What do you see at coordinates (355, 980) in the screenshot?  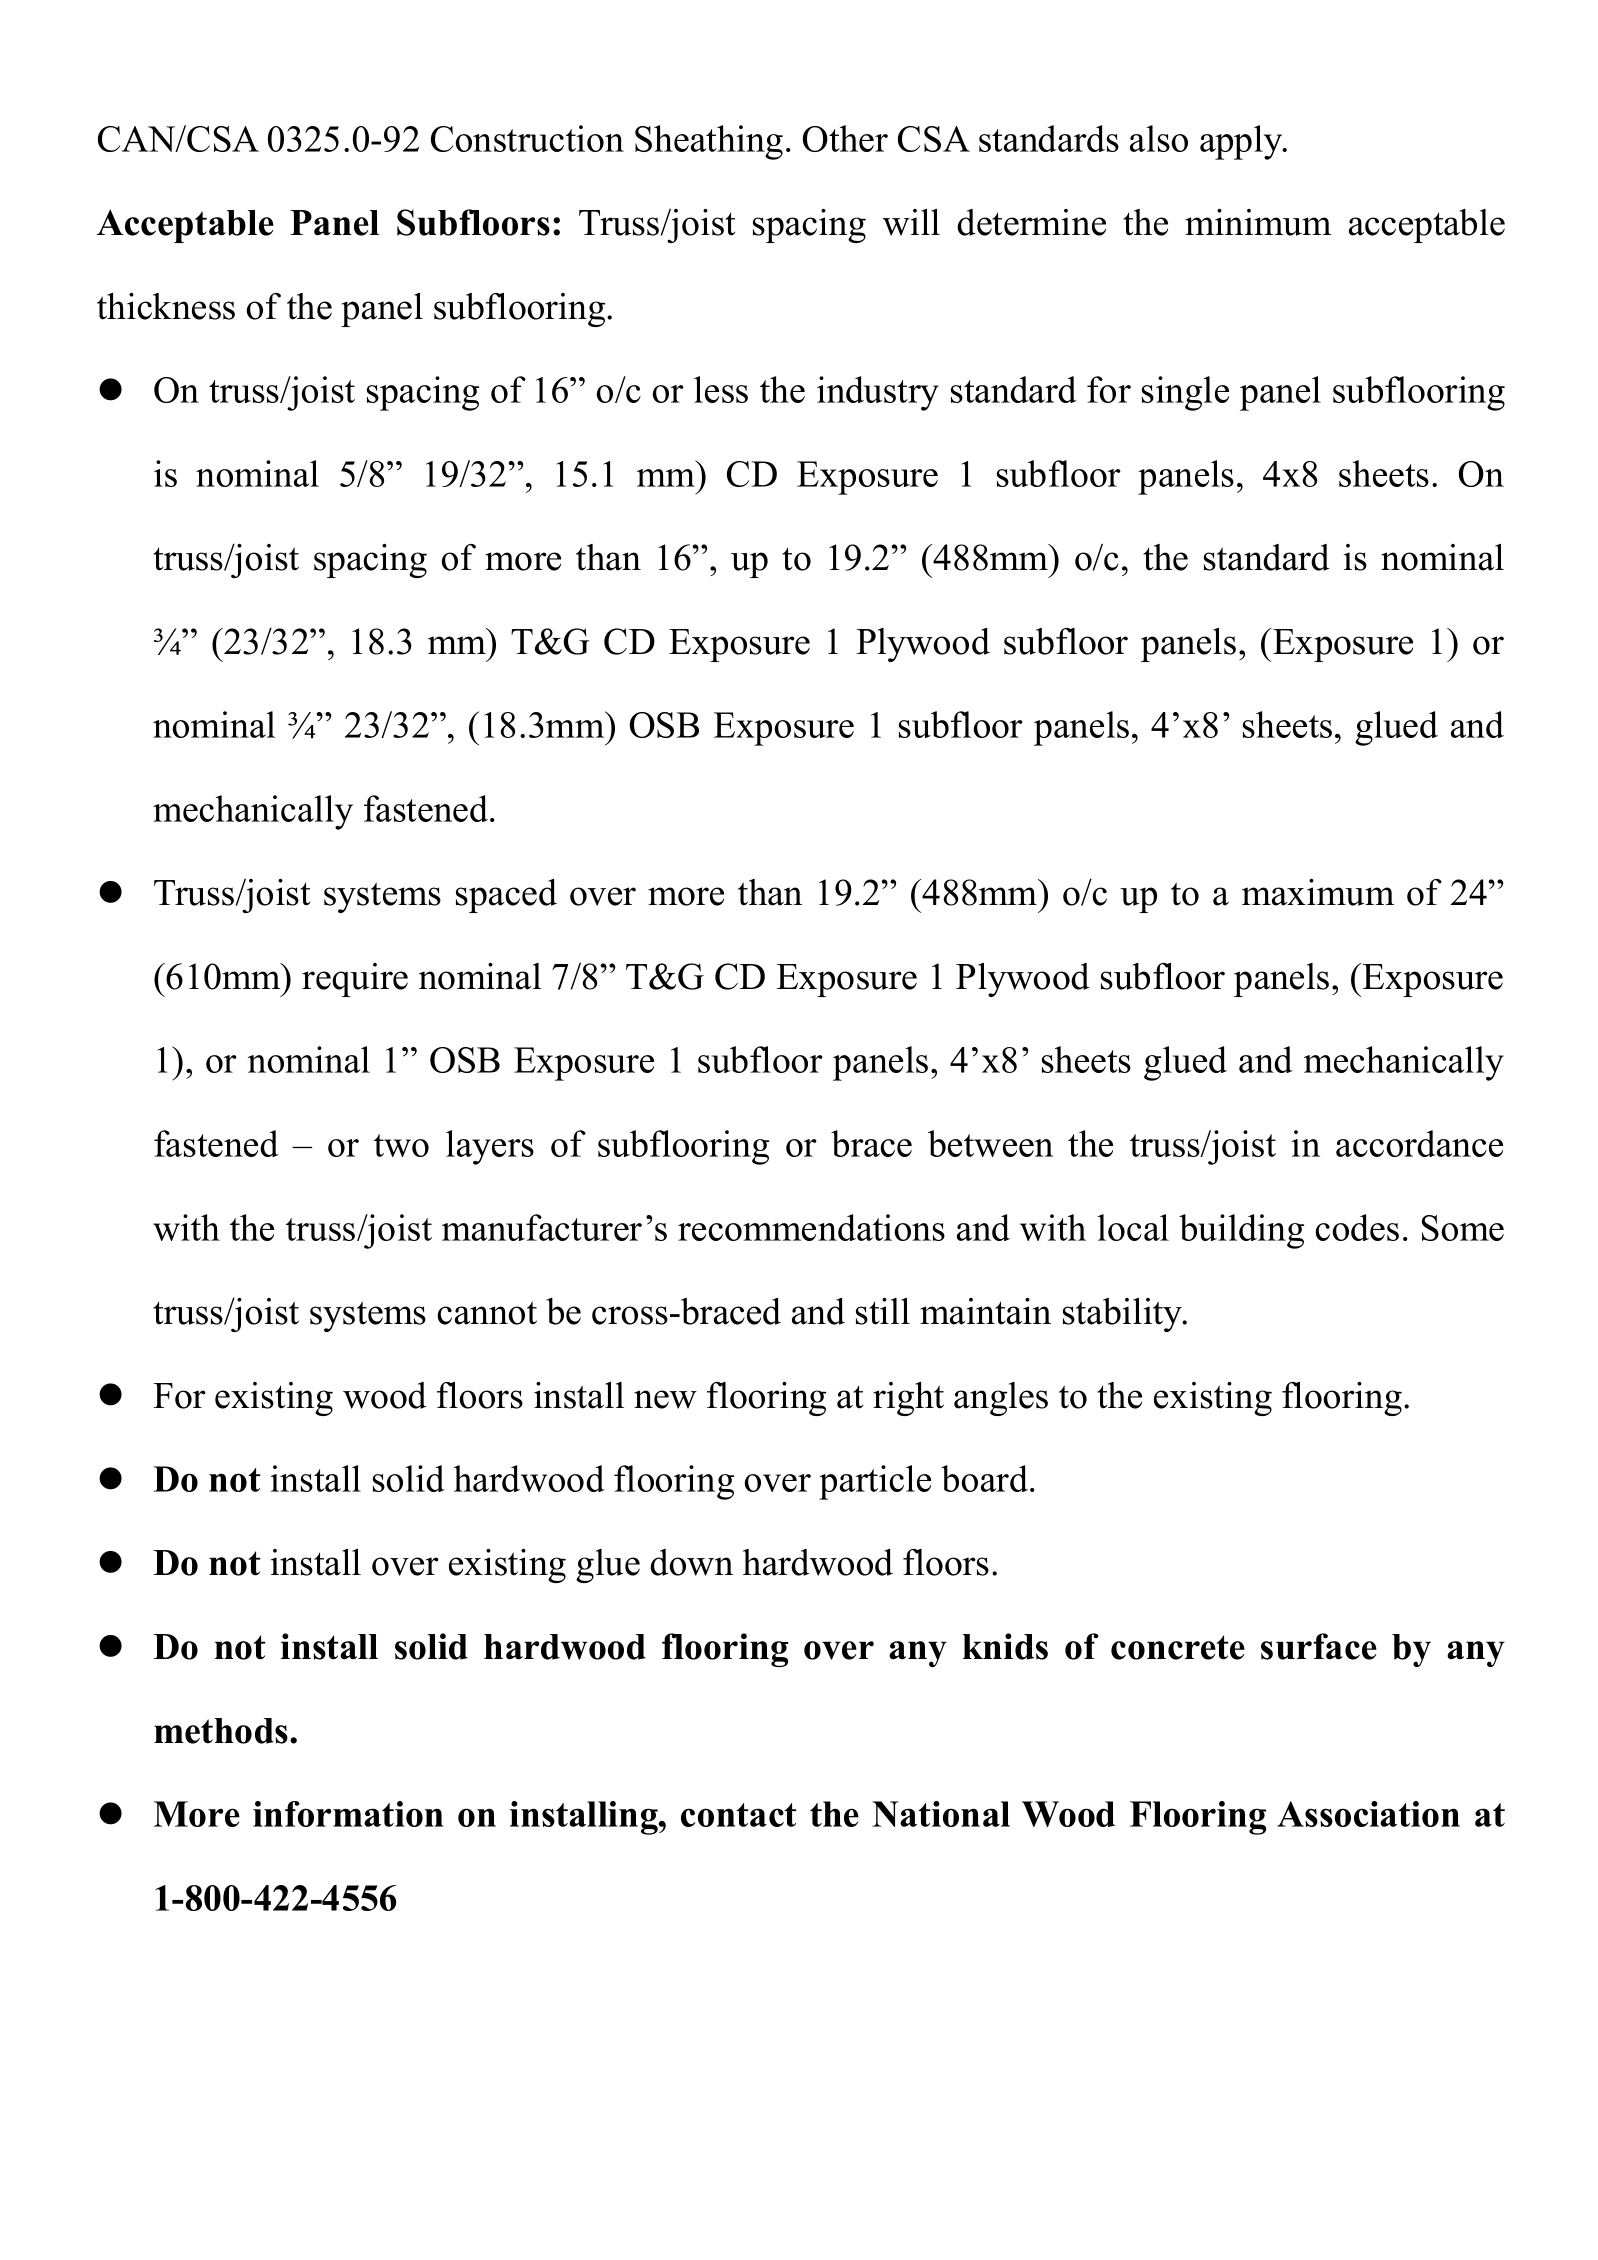 I see `require` at bounding box center [355, 980].
